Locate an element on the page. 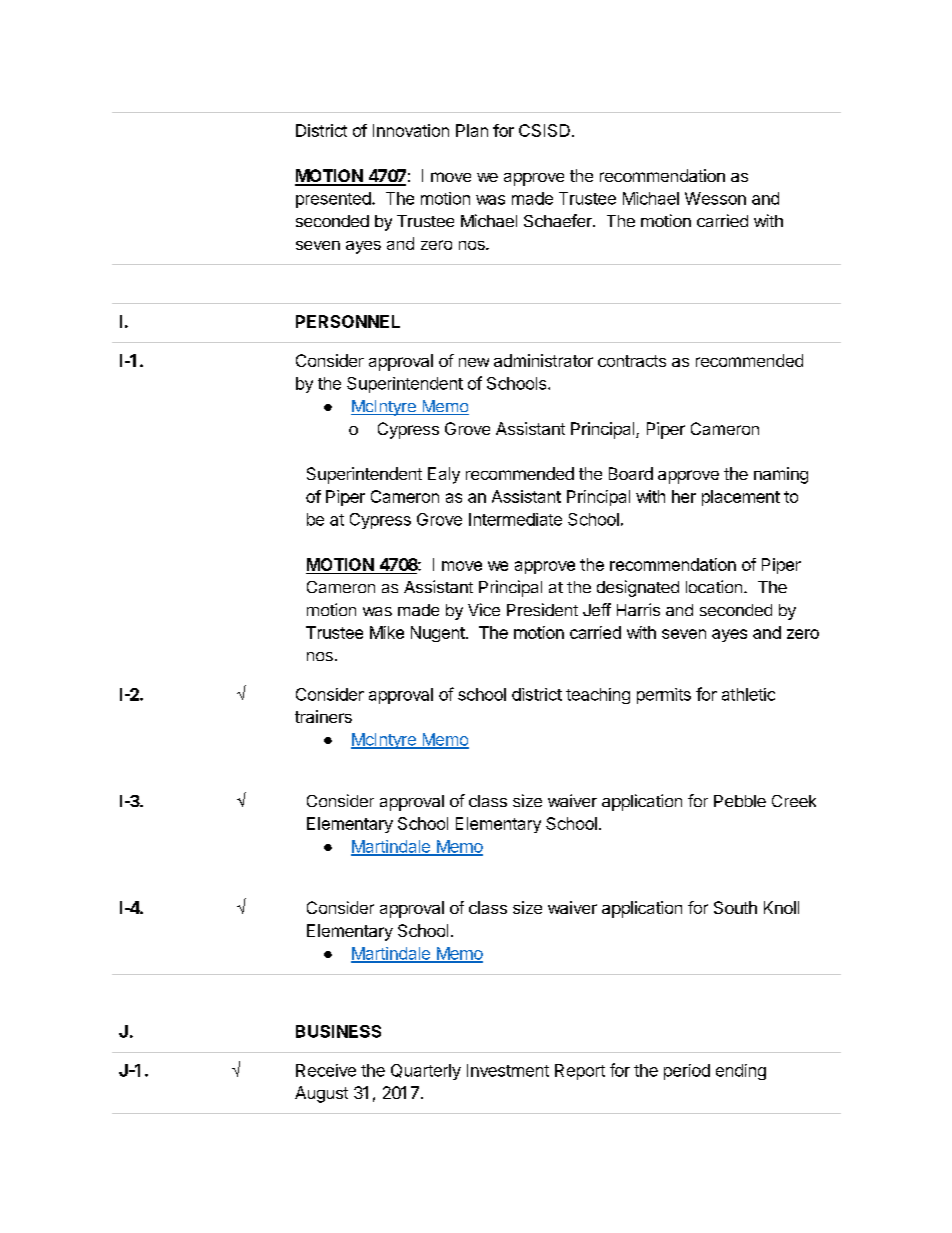 This page has height=1233, width=952. administrator is located at coordinates (543, 360).
